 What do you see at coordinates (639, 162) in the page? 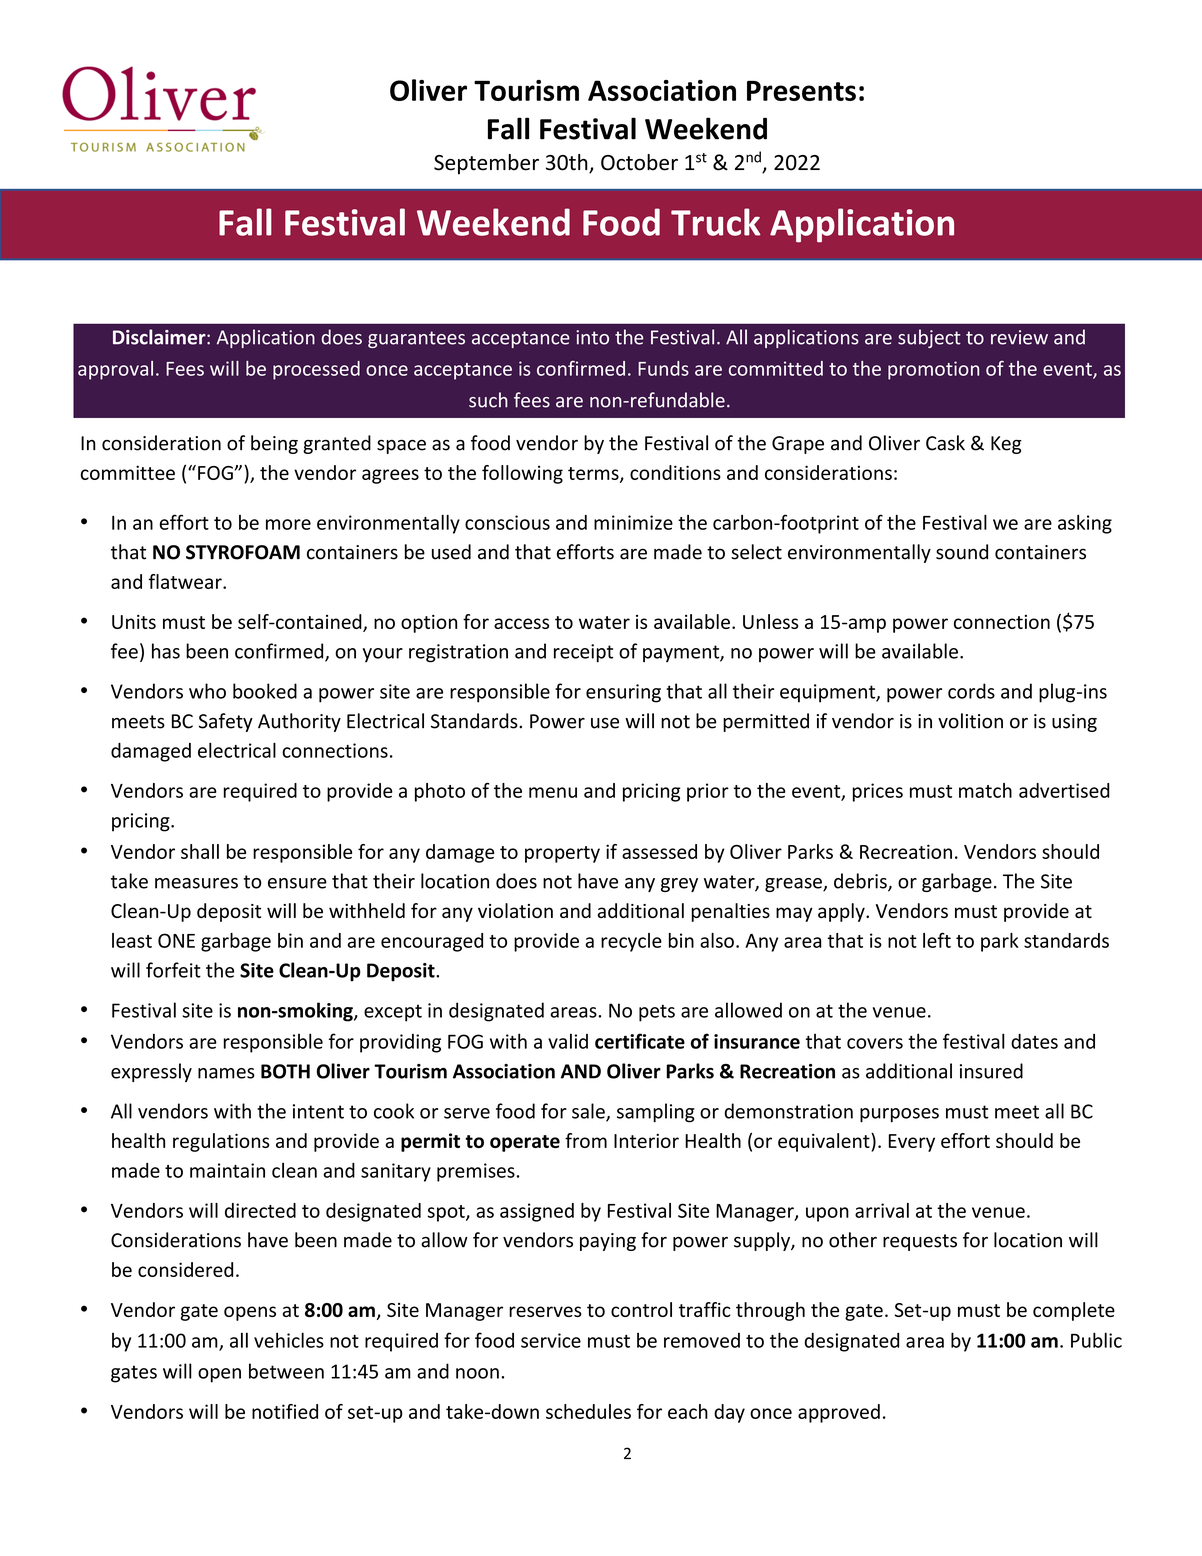
I see `October` at bounding box center [639, 162].
